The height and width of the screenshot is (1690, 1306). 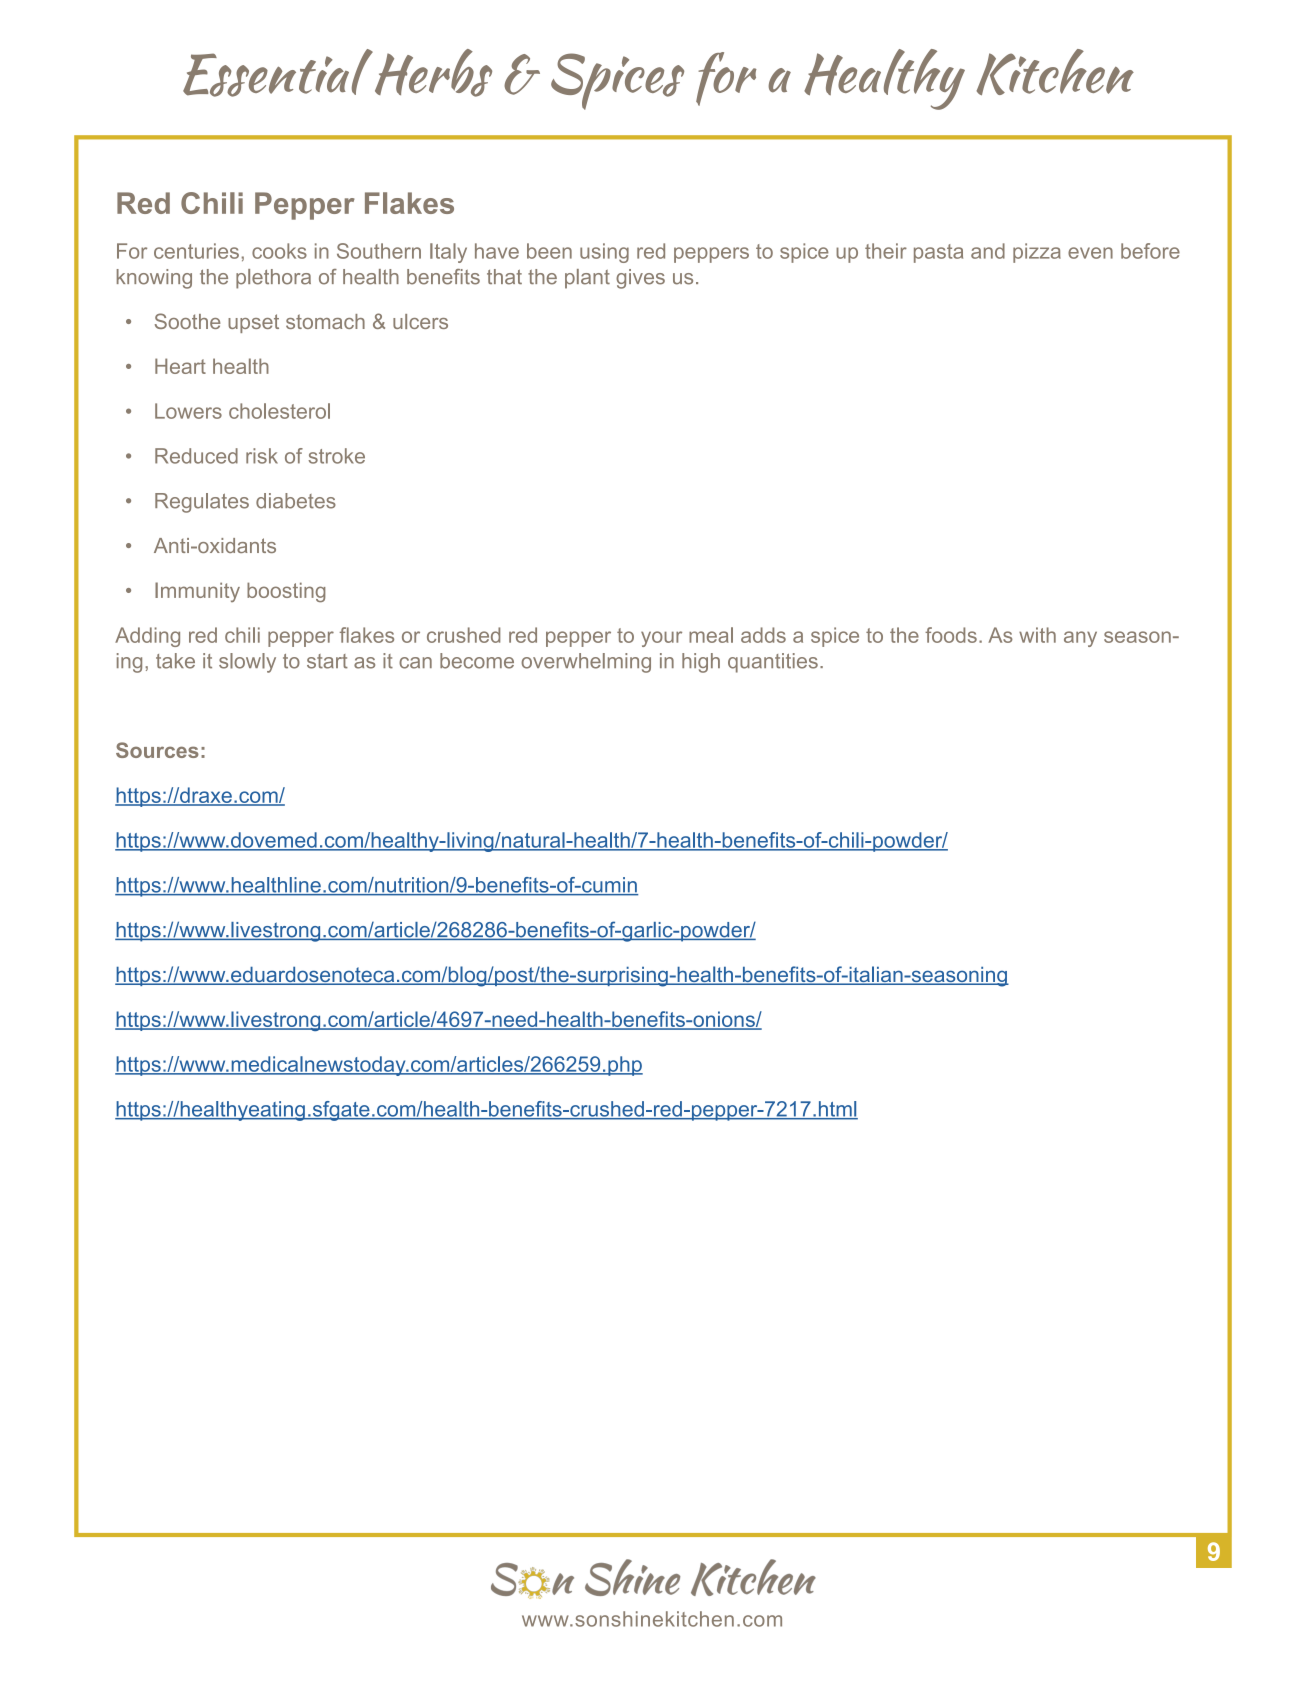 What do you see at coordinates (336, 456) in the screenshot?
I see `stroke` at bounding box center [336, 456].
